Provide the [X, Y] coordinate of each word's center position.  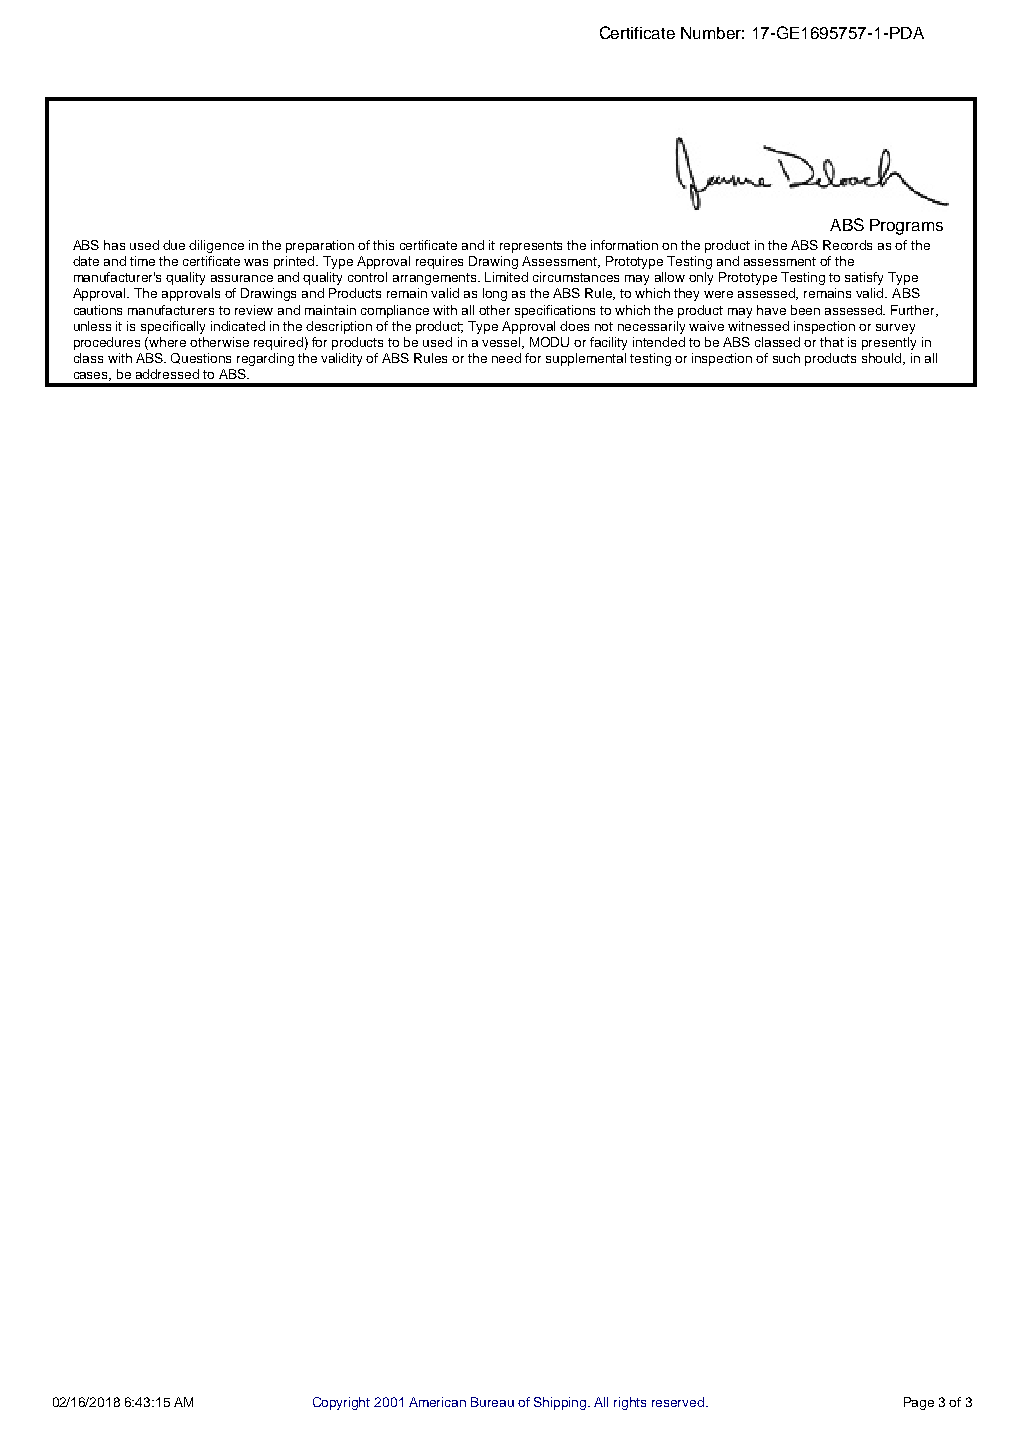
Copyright [341, 1403]
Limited [506, 277]
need [506, 358]
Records [847, 245]
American [437, 1402]
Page [919, 1403]
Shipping [561, 1403]
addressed [167, 374]
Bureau [492, 1402]
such [786, 358]
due [174, 245]
